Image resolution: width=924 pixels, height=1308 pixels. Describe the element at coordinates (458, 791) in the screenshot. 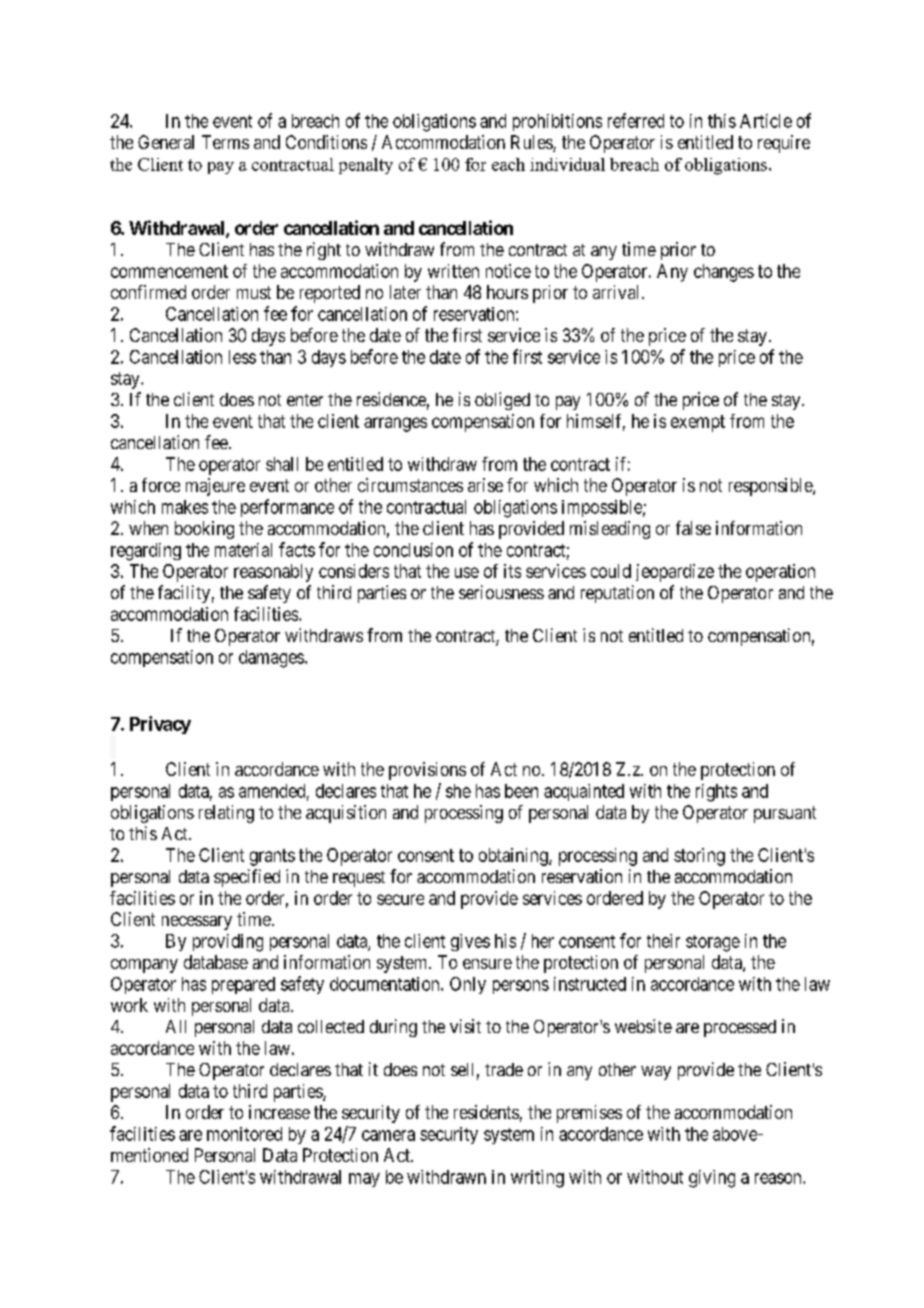

I see `she` at that location.
